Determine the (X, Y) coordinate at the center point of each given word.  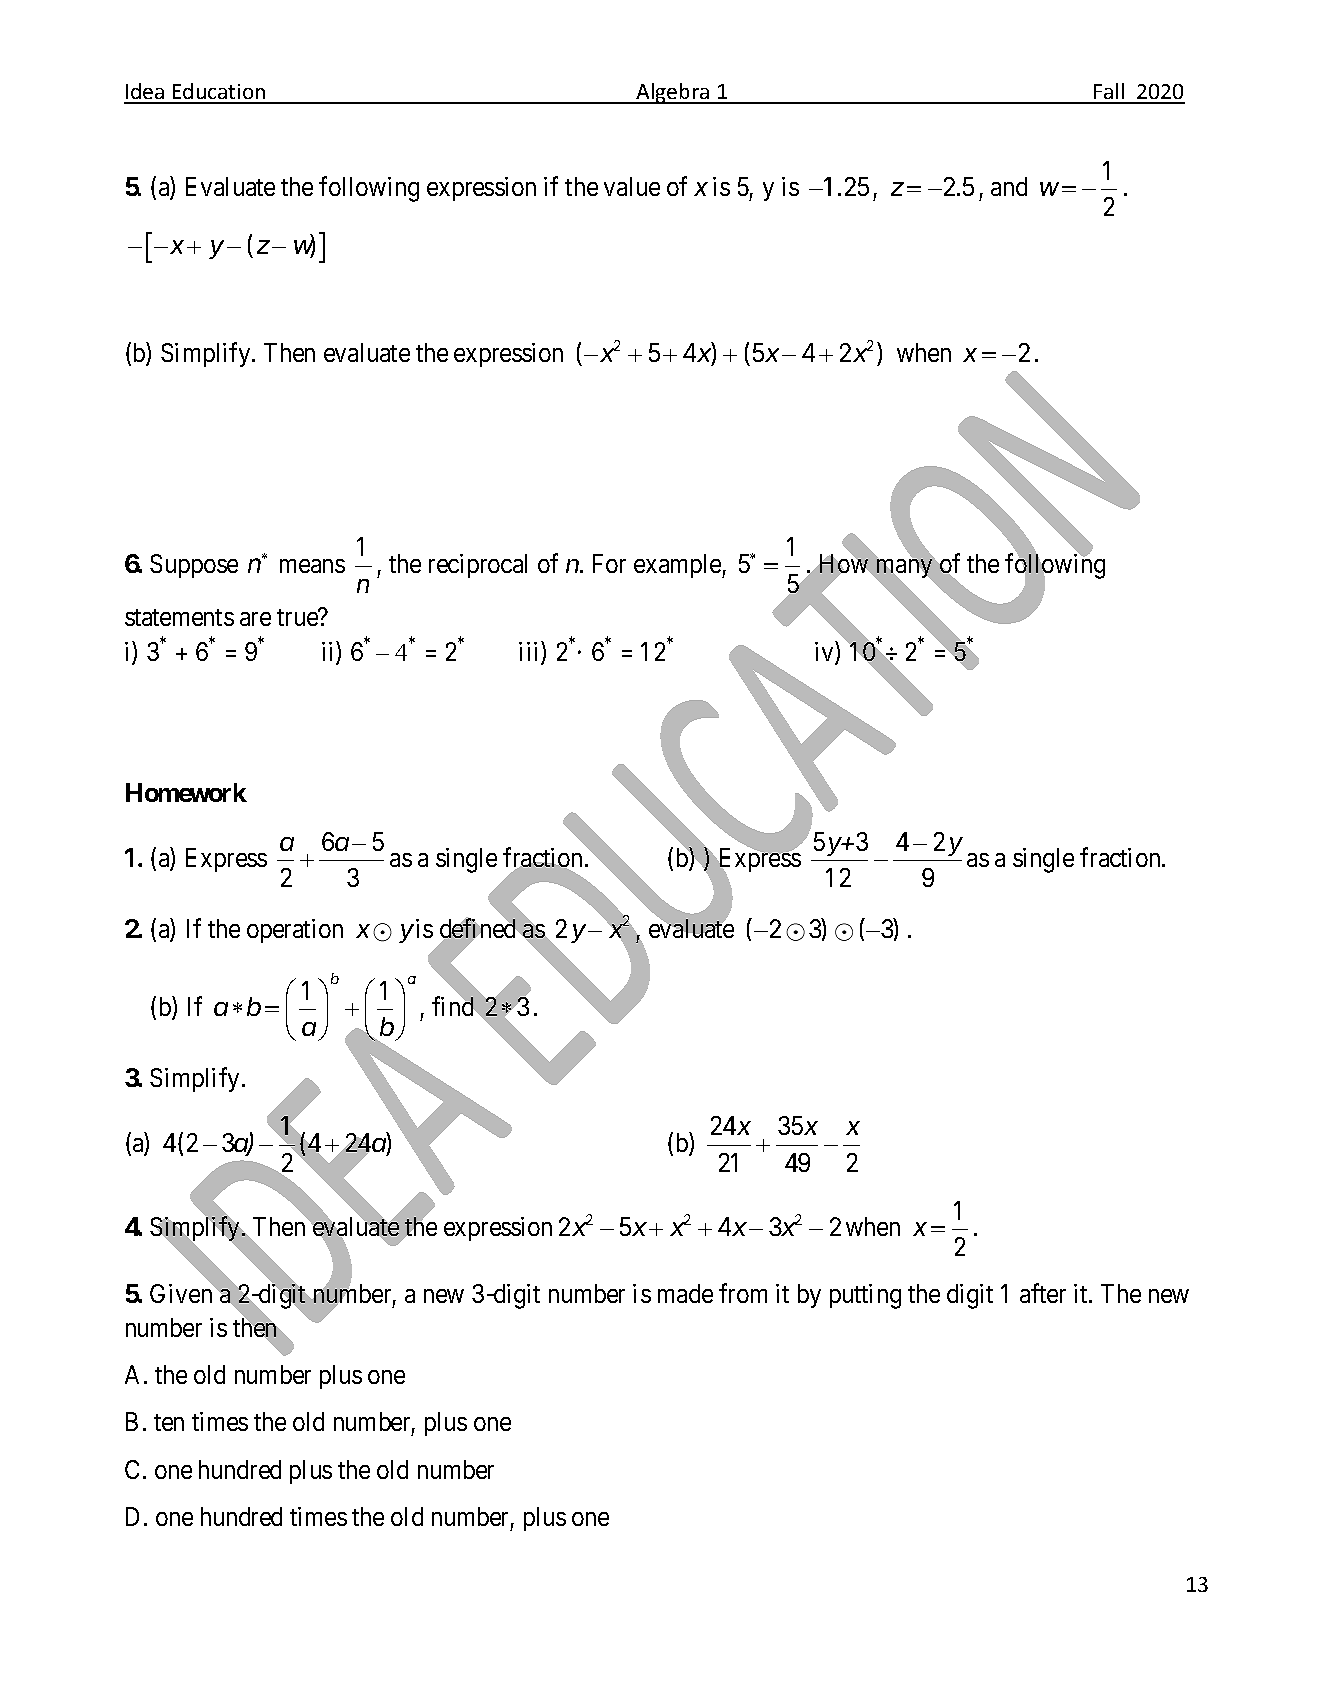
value (632, 186)
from (743, 1293)
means (312, 566)
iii (530, 652)
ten (169, 1422)
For (609, 563)
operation (295, 931)
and (1009, 186)
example (678, 566)
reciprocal (478, 566)
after (1043, 1293)
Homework (186, 792)
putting (865, 1296)
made (685, 1293)
